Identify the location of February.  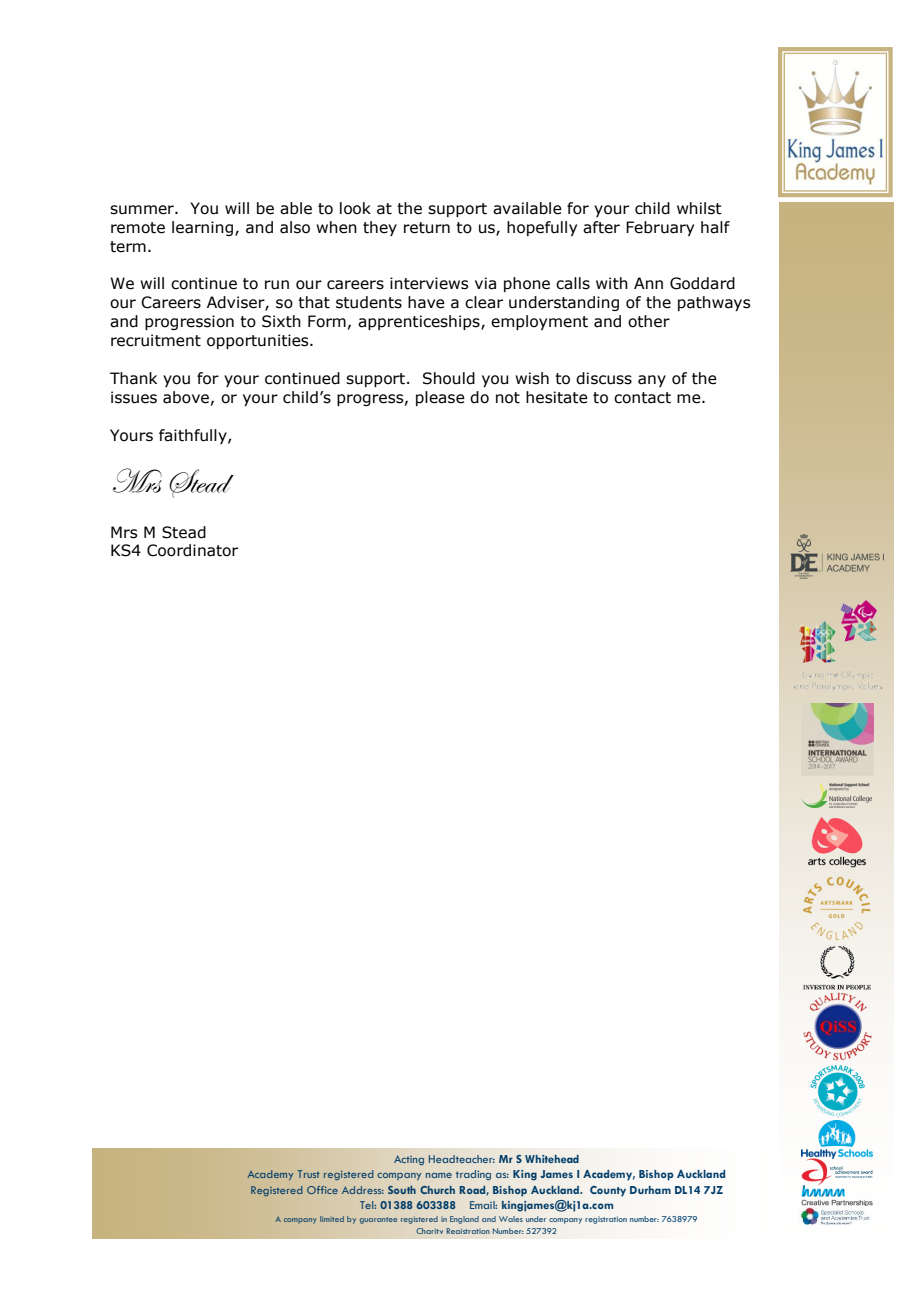
(660, 228).
